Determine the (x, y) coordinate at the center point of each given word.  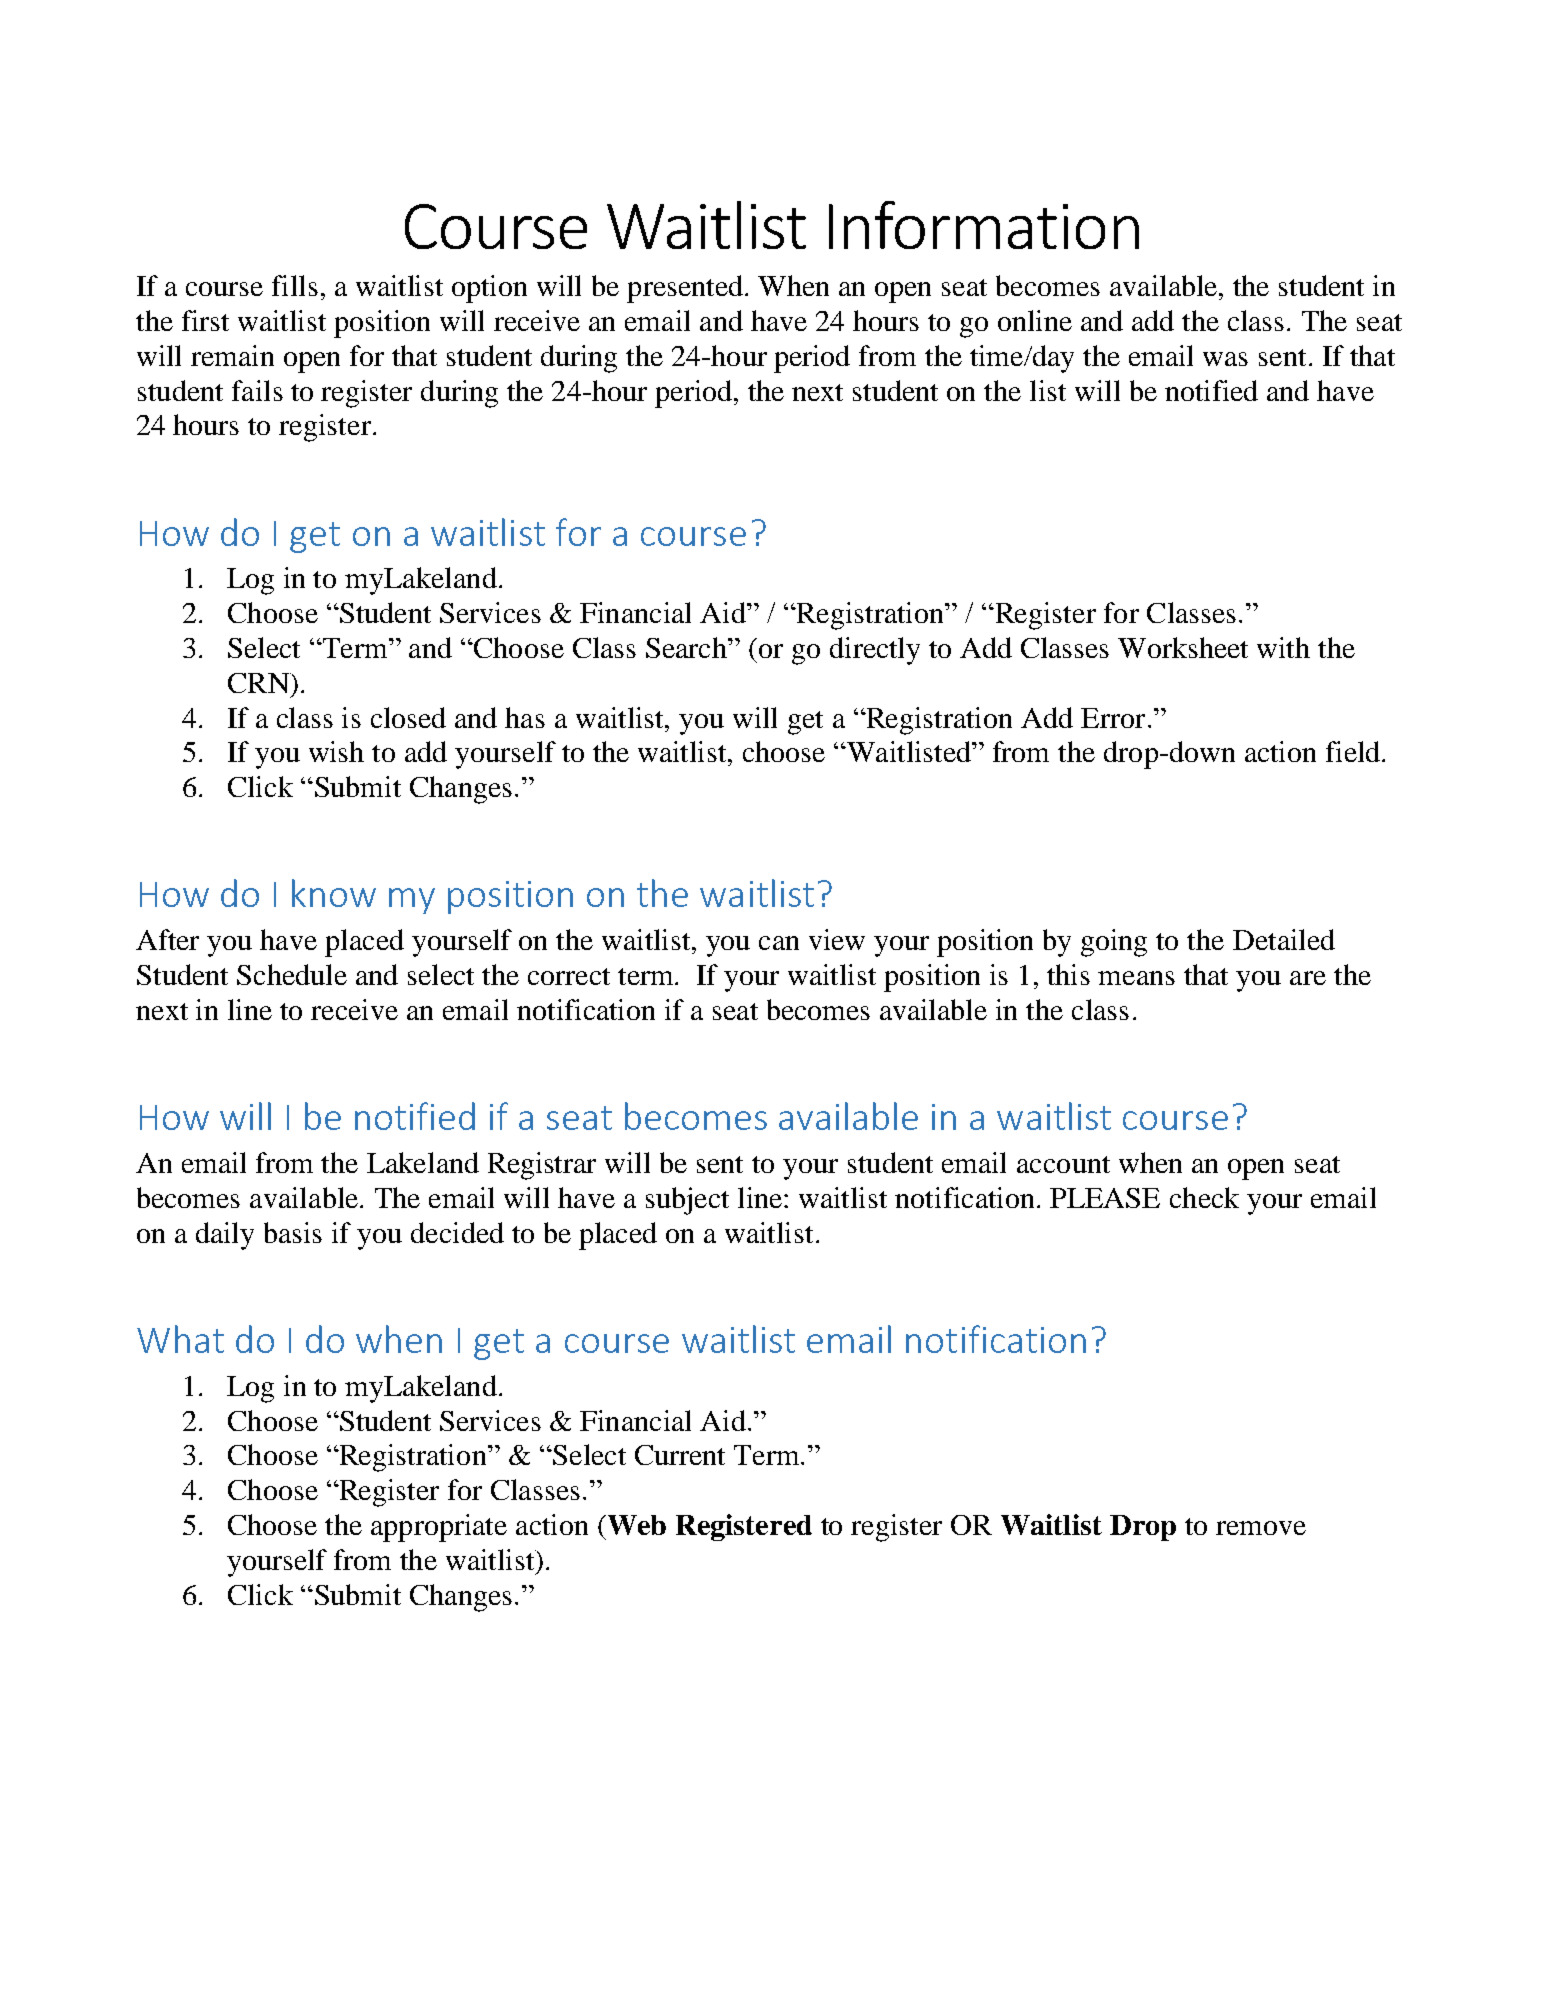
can (779, 943)
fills (295, 285)
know (334, 893)
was (1225, 359)
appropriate (439, 1528)
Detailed (1284, 939)
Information (984, 225)
